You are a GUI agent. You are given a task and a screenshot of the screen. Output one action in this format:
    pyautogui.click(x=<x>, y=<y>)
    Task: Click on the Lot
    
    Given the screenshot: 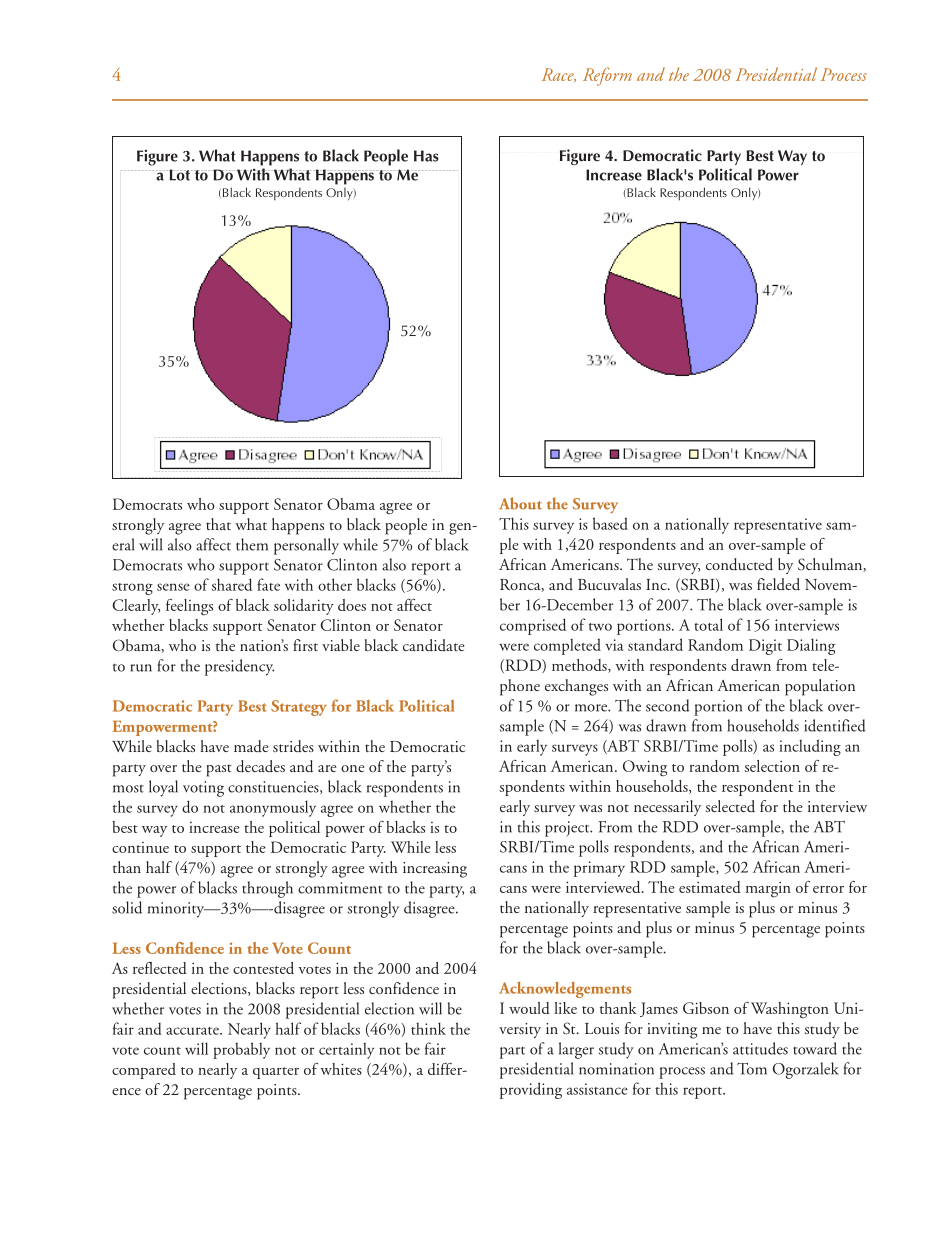 What is the action you would take?
    pyautogui.click(x=179, y=175)
